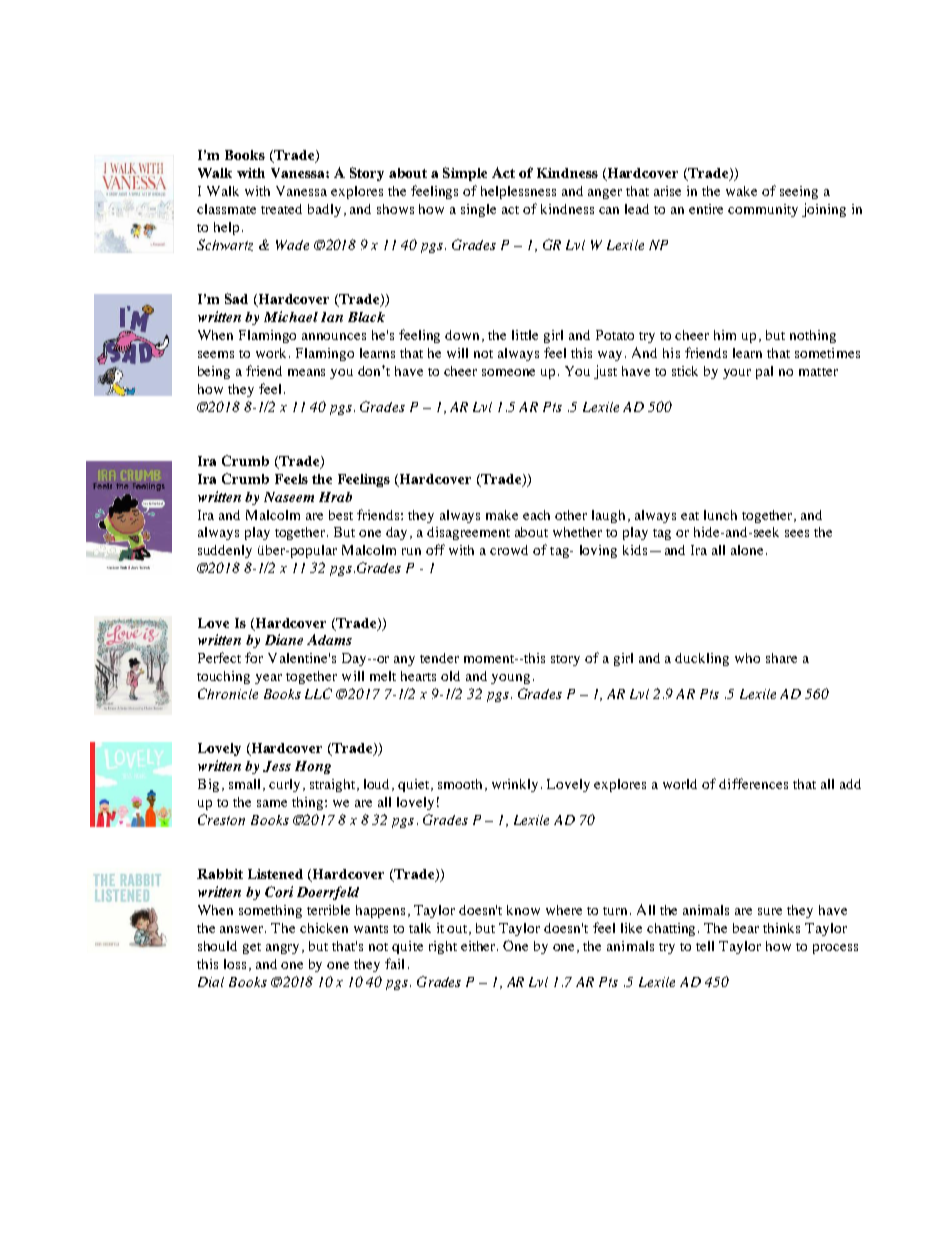 The width and height of the image is (952, 1233). Describe the element at coordinates (479, 946) in the image. I see `either` at that location.
